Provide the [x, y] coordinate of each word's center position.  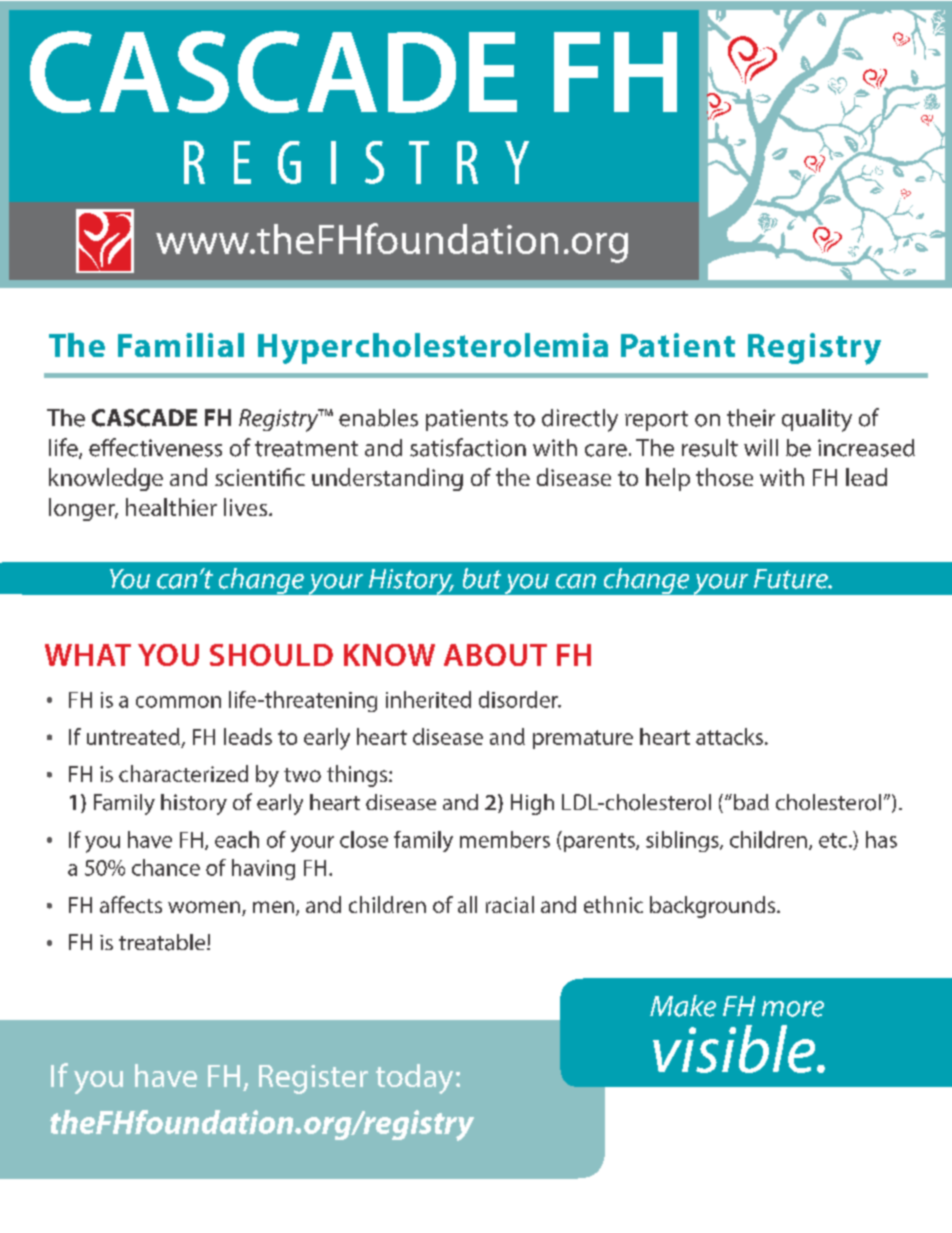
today [414, 1079]
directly [580, 420]
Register [313, 1079]
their [751, 418]
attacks [729, 736]
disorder [519, 699]
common [178, 702]
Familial [181, 345]
